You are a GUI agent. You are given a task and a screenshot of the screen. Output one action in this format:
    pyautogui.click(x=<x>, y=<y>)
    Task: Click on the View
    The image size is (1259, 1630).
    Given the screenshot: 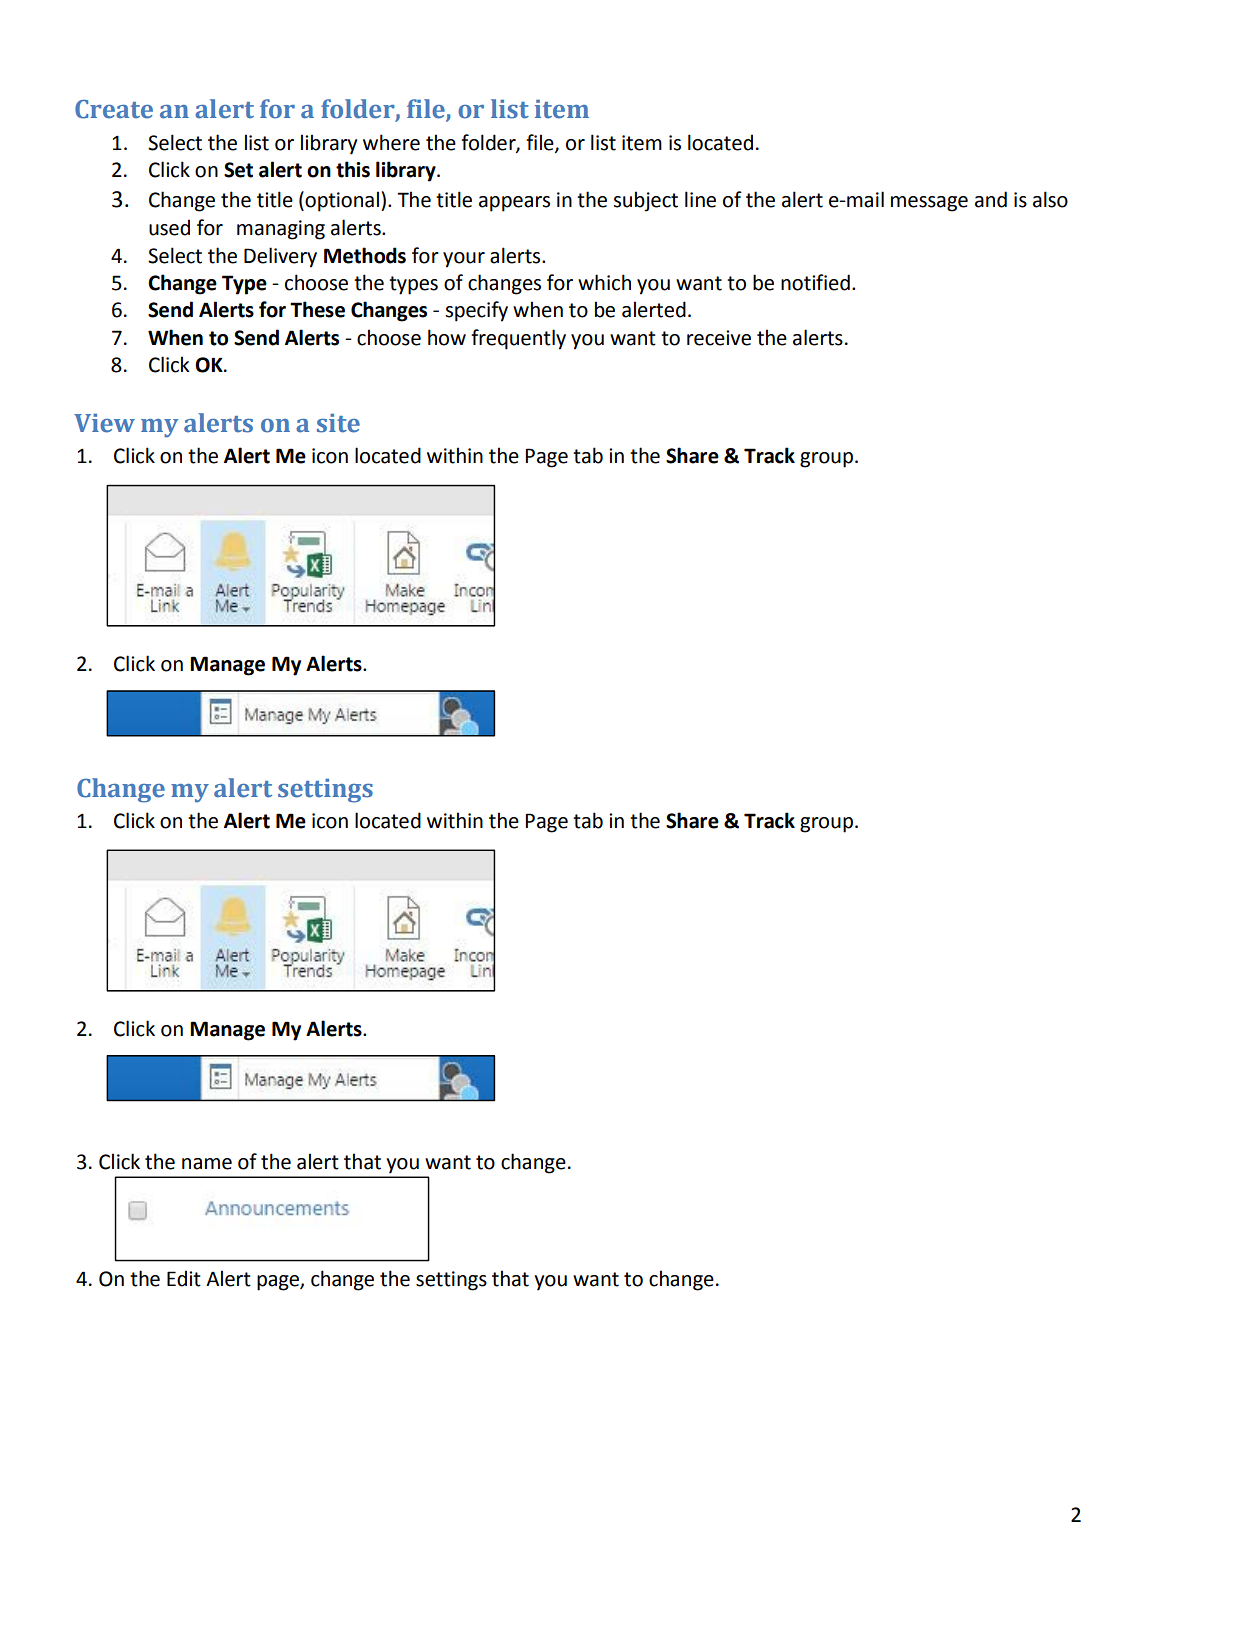 What is the action you would take?
    pyautogui.click(x=104, y=423)
